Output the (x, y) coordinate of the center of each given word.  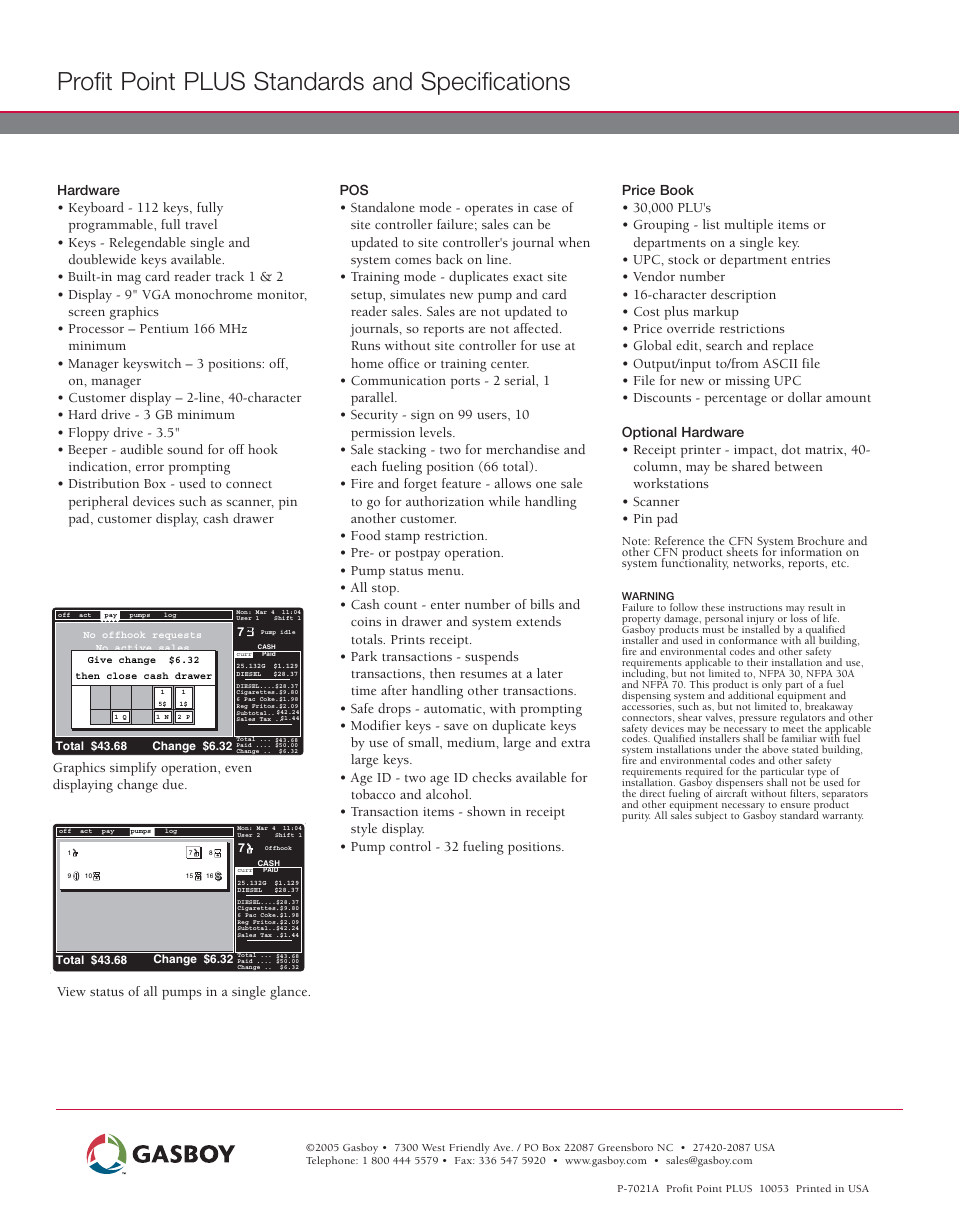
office (403, 363)
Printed (813, 1188)
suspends (492, 658)
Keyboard (96, 209)
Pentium (164, 328)
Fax (464, 1160)
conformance (748, 640)
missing (747, 382)
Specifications (495, 83)
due (174, 784)
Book (677, 190)
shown (486, 811)
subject (711, 816)
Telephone (332, 1161)
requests (177, 636)
